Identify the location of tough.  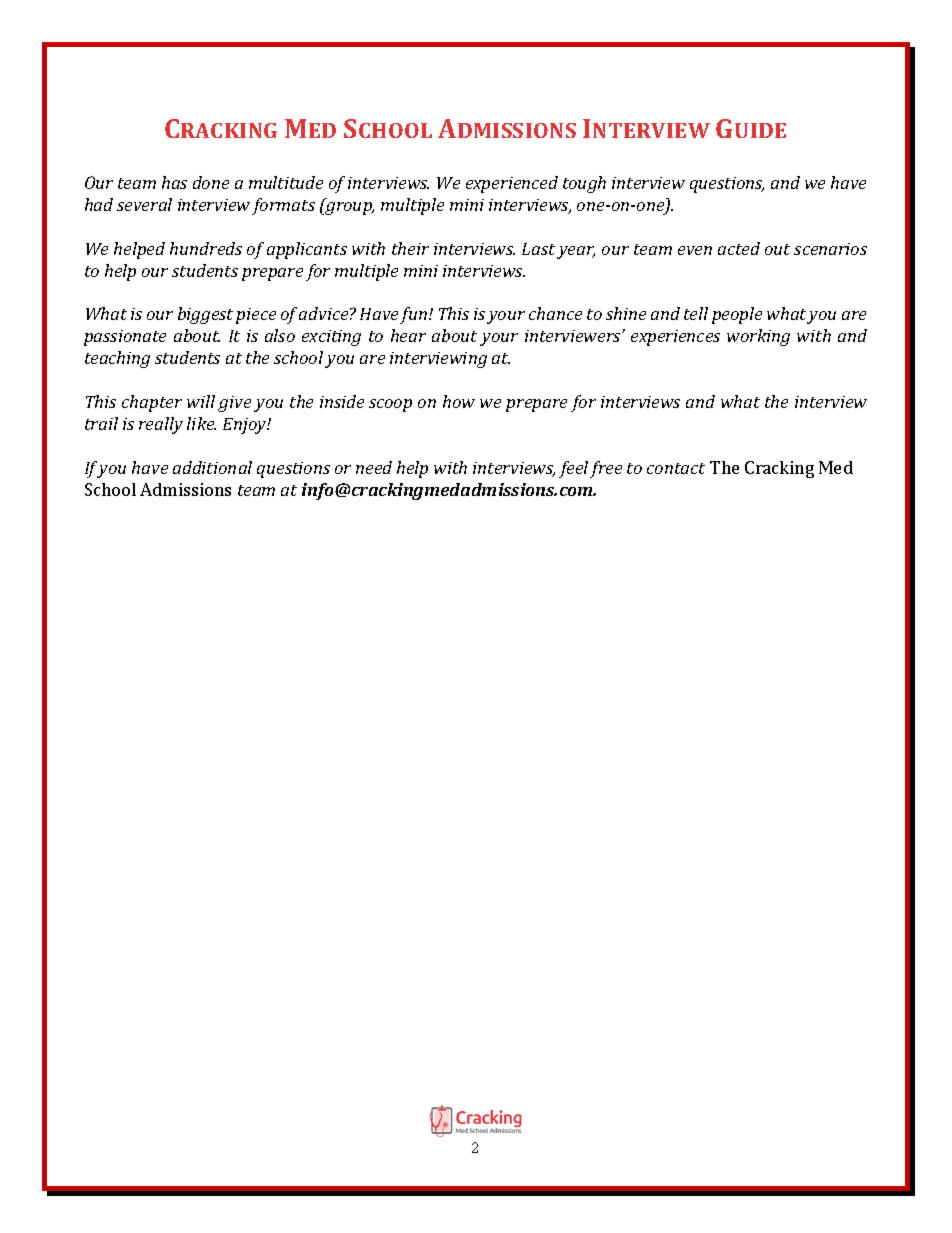
(584, 184).
